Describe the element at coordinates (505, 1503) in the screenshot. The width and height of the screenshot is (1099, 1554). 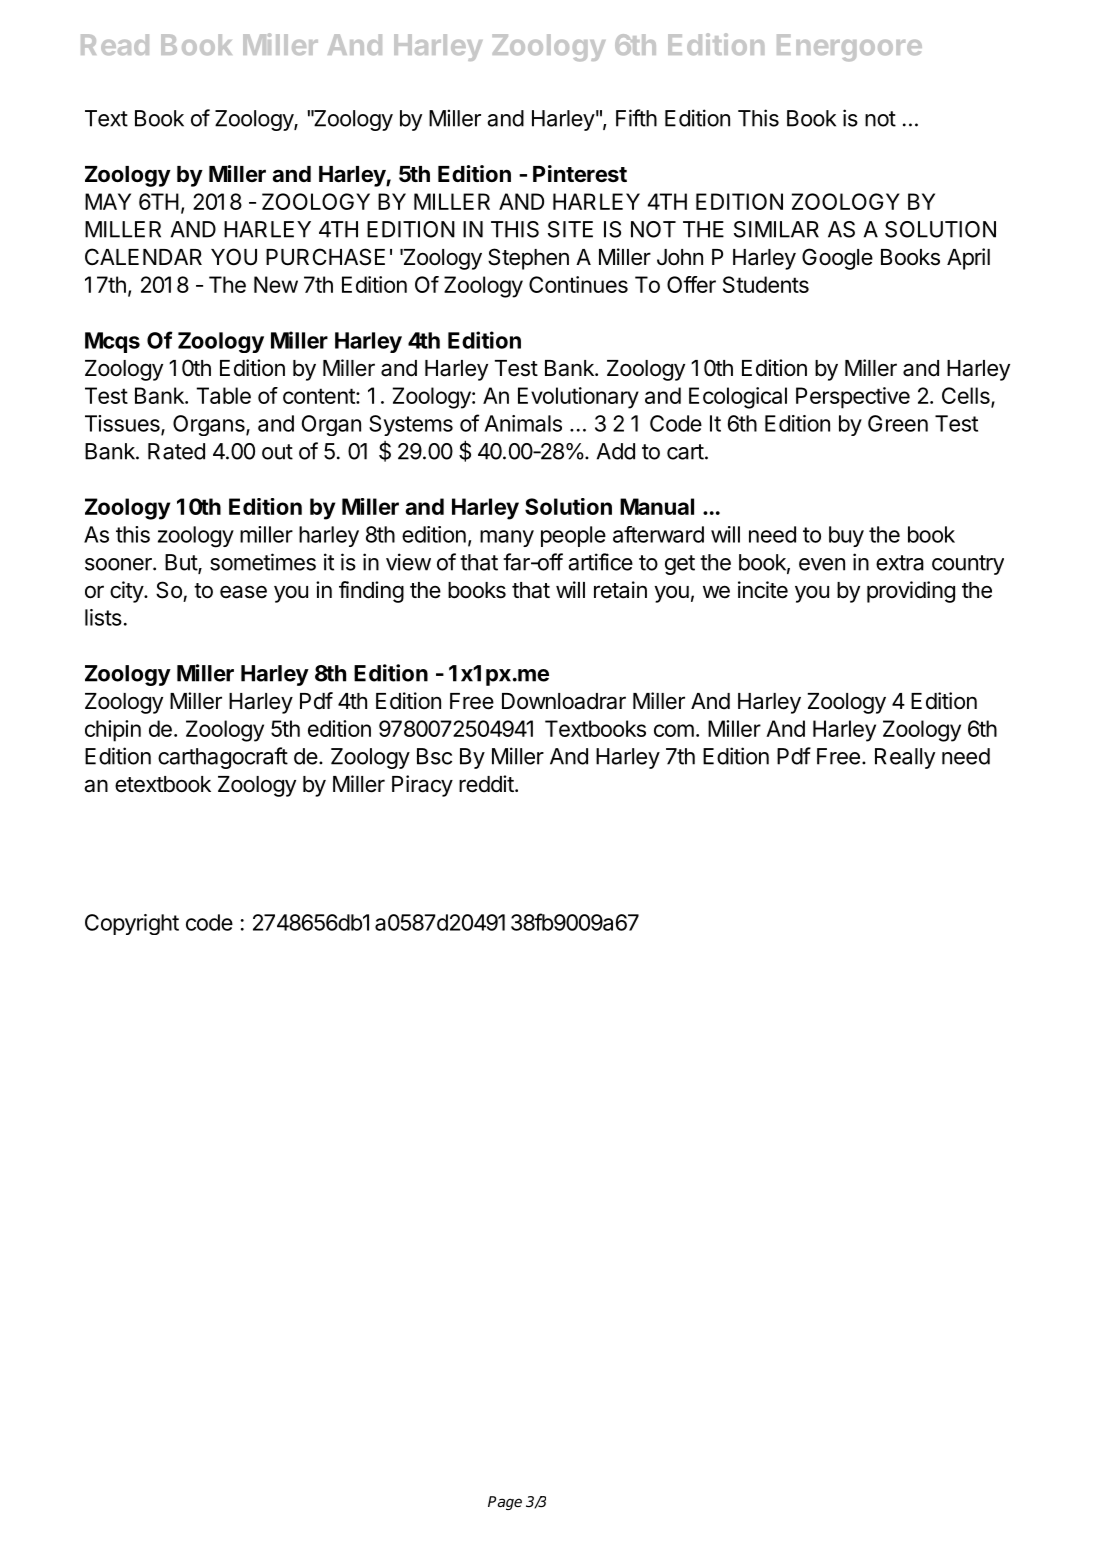
I see `Page` at that location.
